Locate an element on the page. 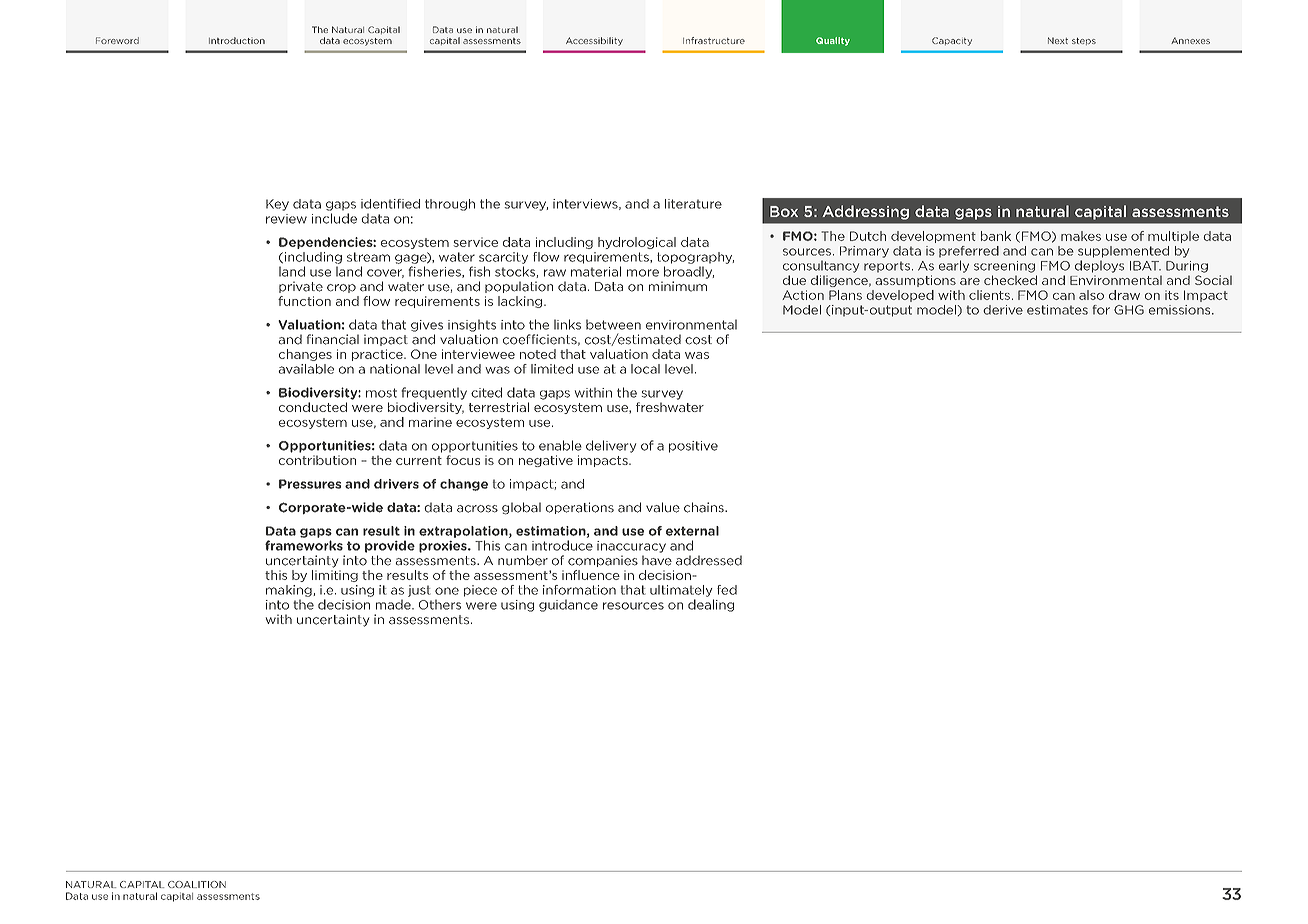 The height and width of the image is (924, 1308). fed is located at coordinates (727, 590).
